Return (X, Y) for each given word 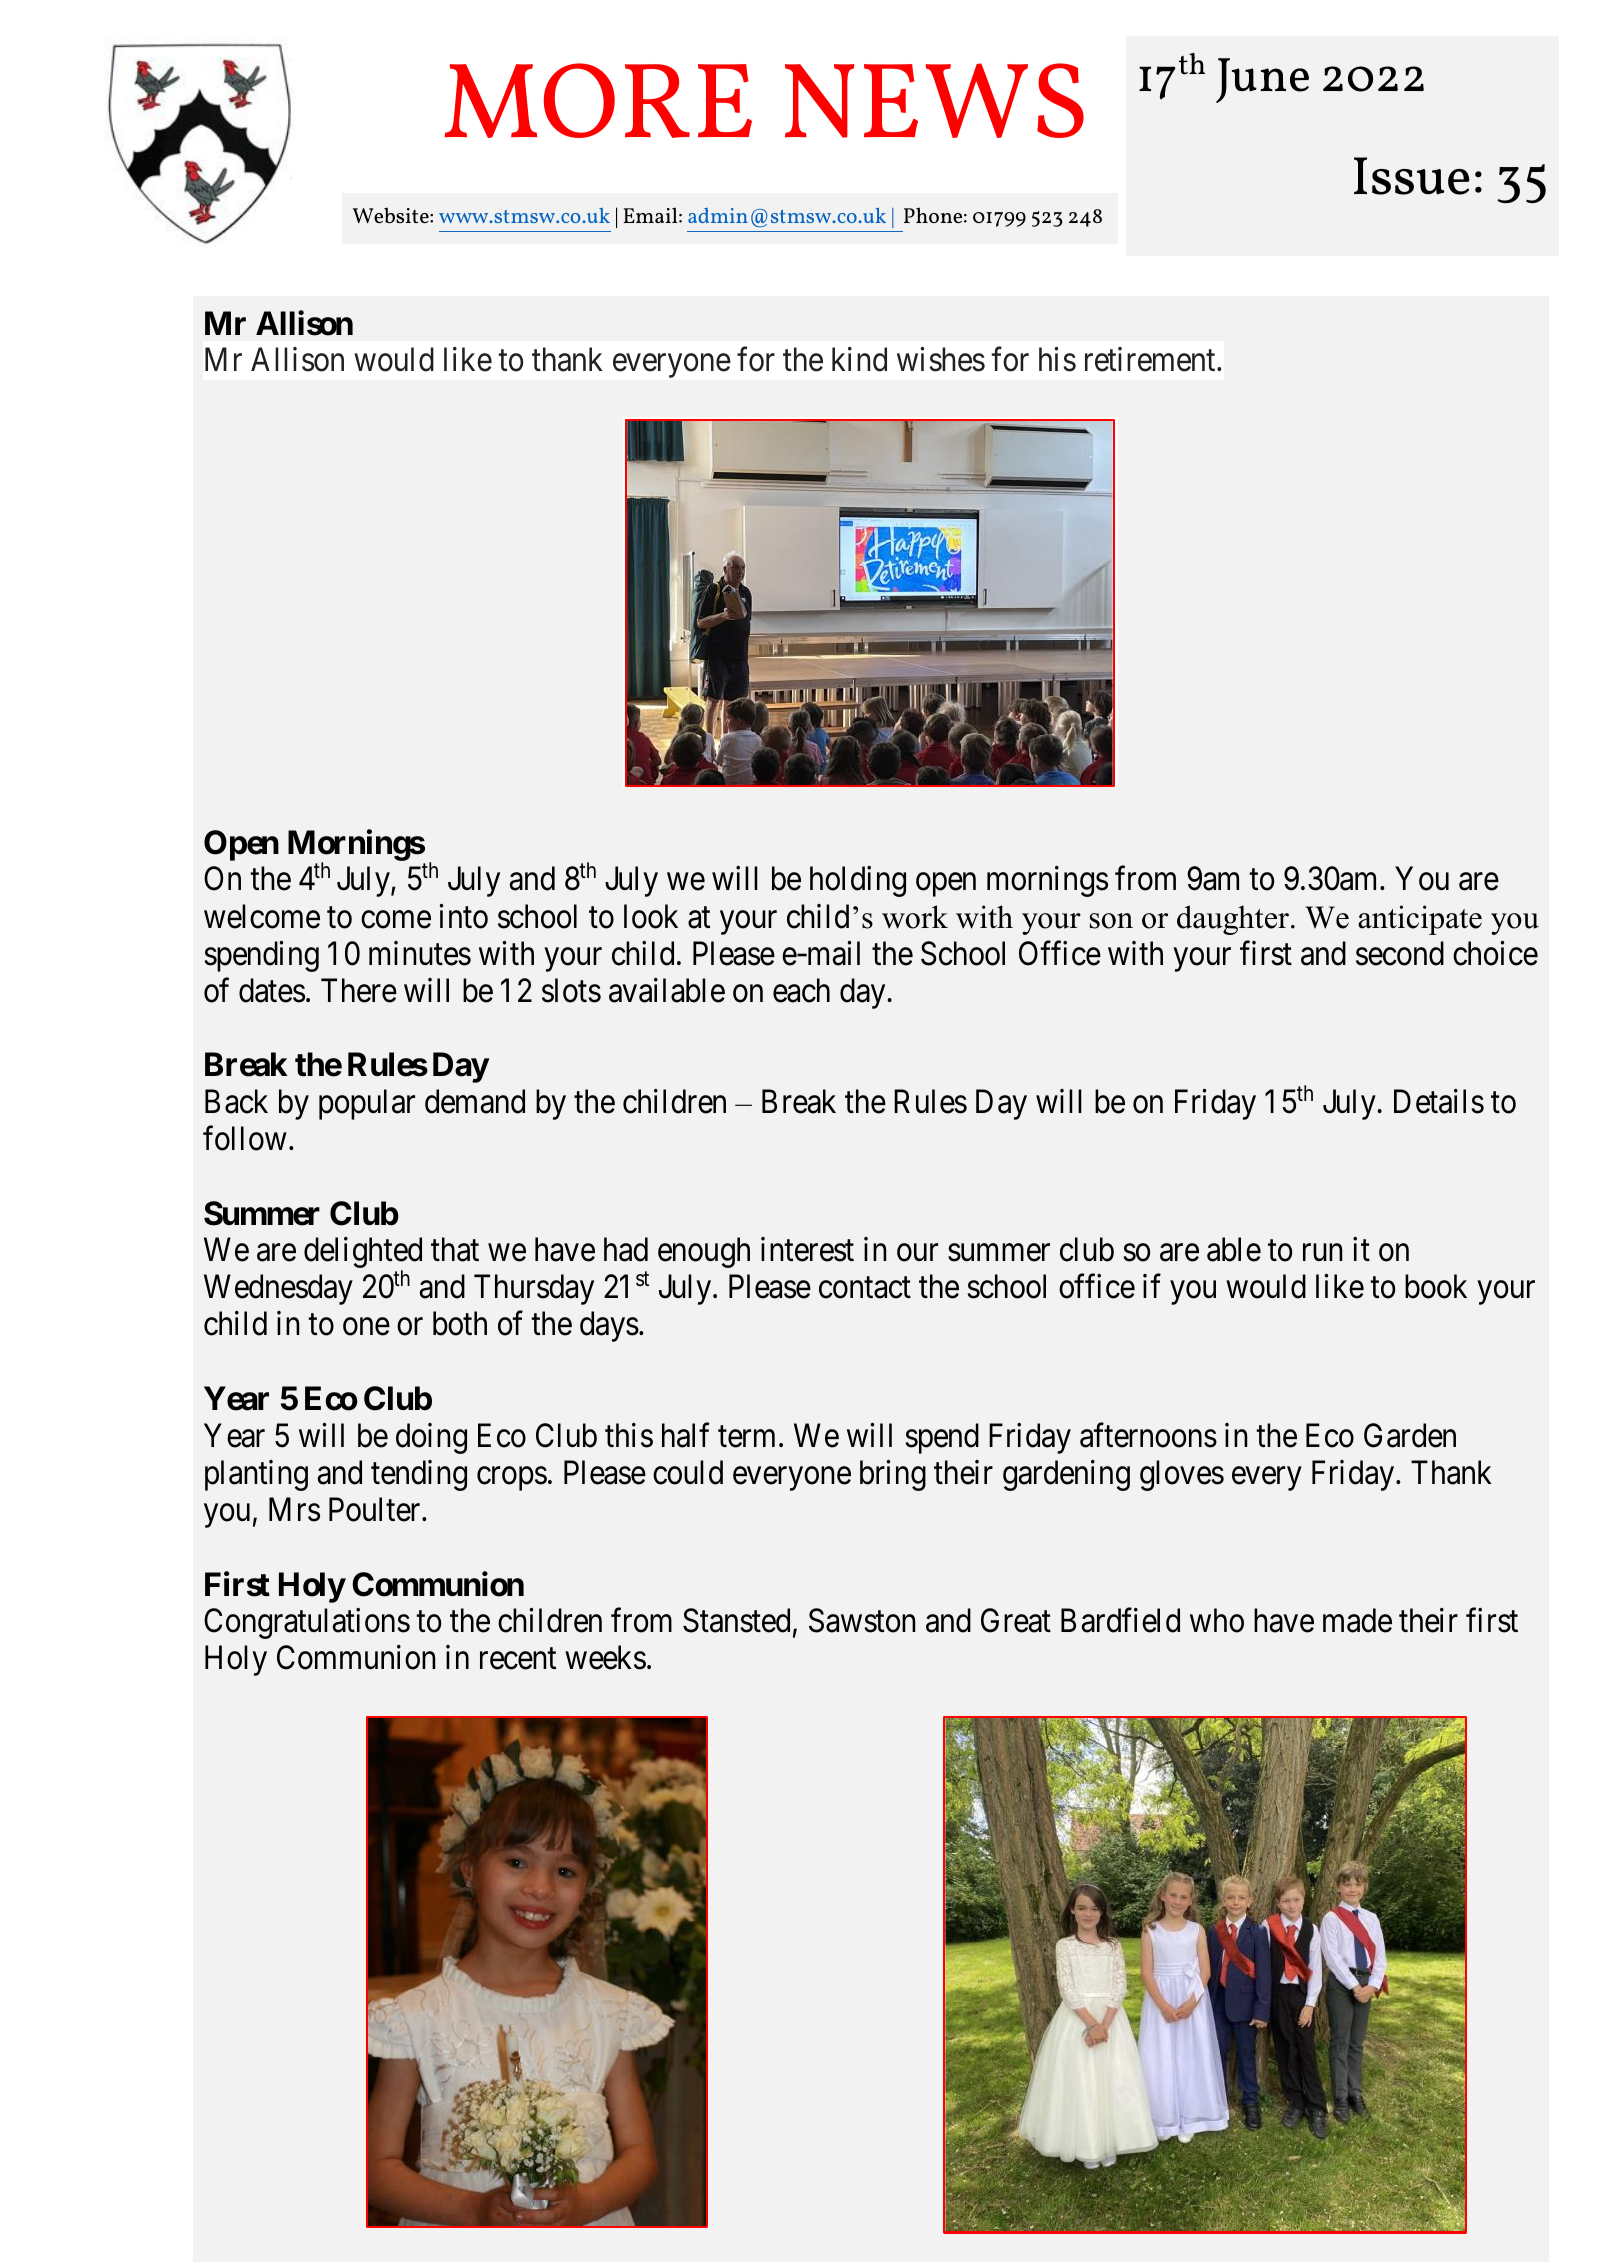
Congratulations (307, 1623)
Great (1016, 1620)
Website (392, 215)
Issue (1412, 176)
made (1357, 1620)
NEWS (934, 100)
